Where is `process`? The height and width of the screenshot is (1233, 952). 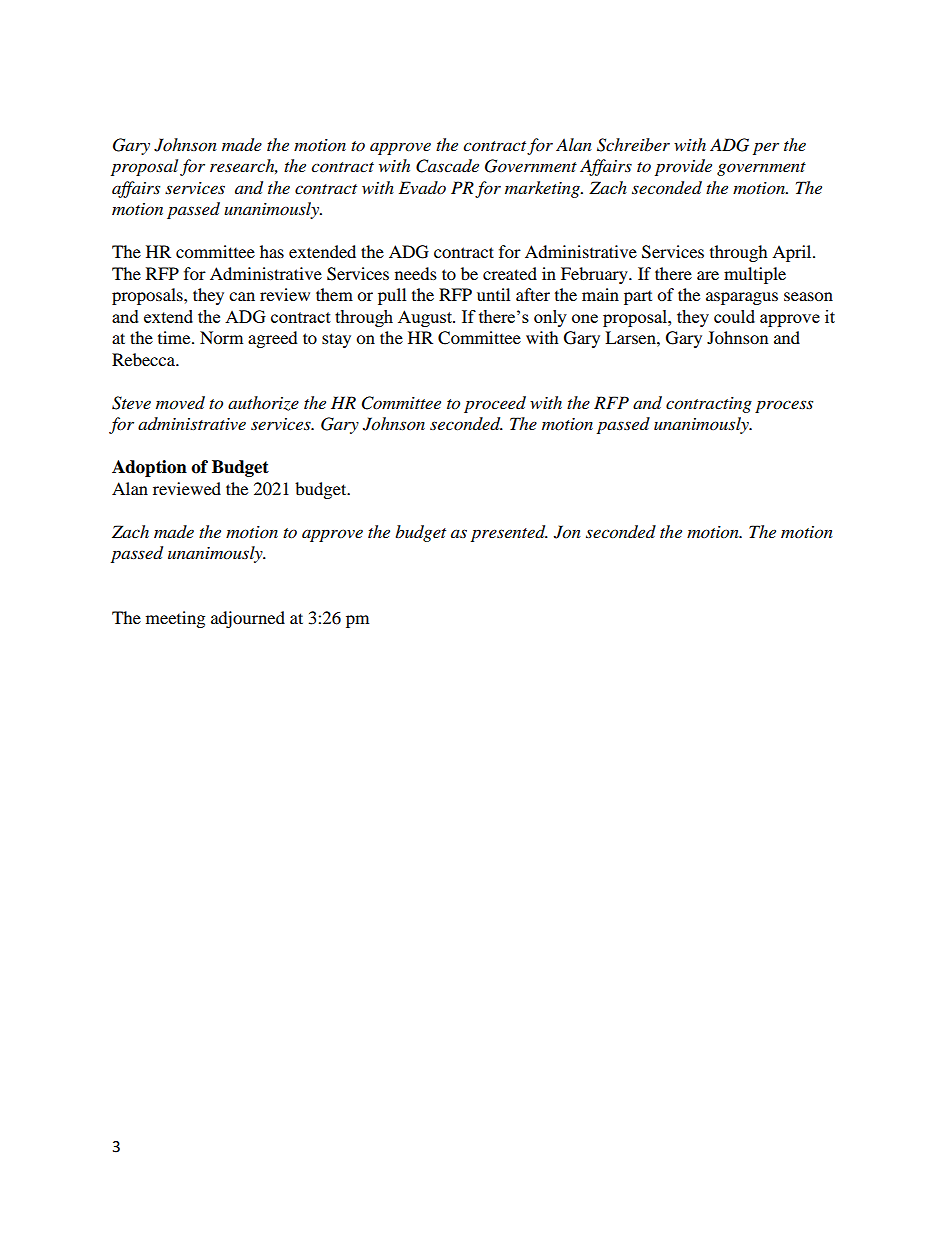 process is located at coordinates (784, 406).
